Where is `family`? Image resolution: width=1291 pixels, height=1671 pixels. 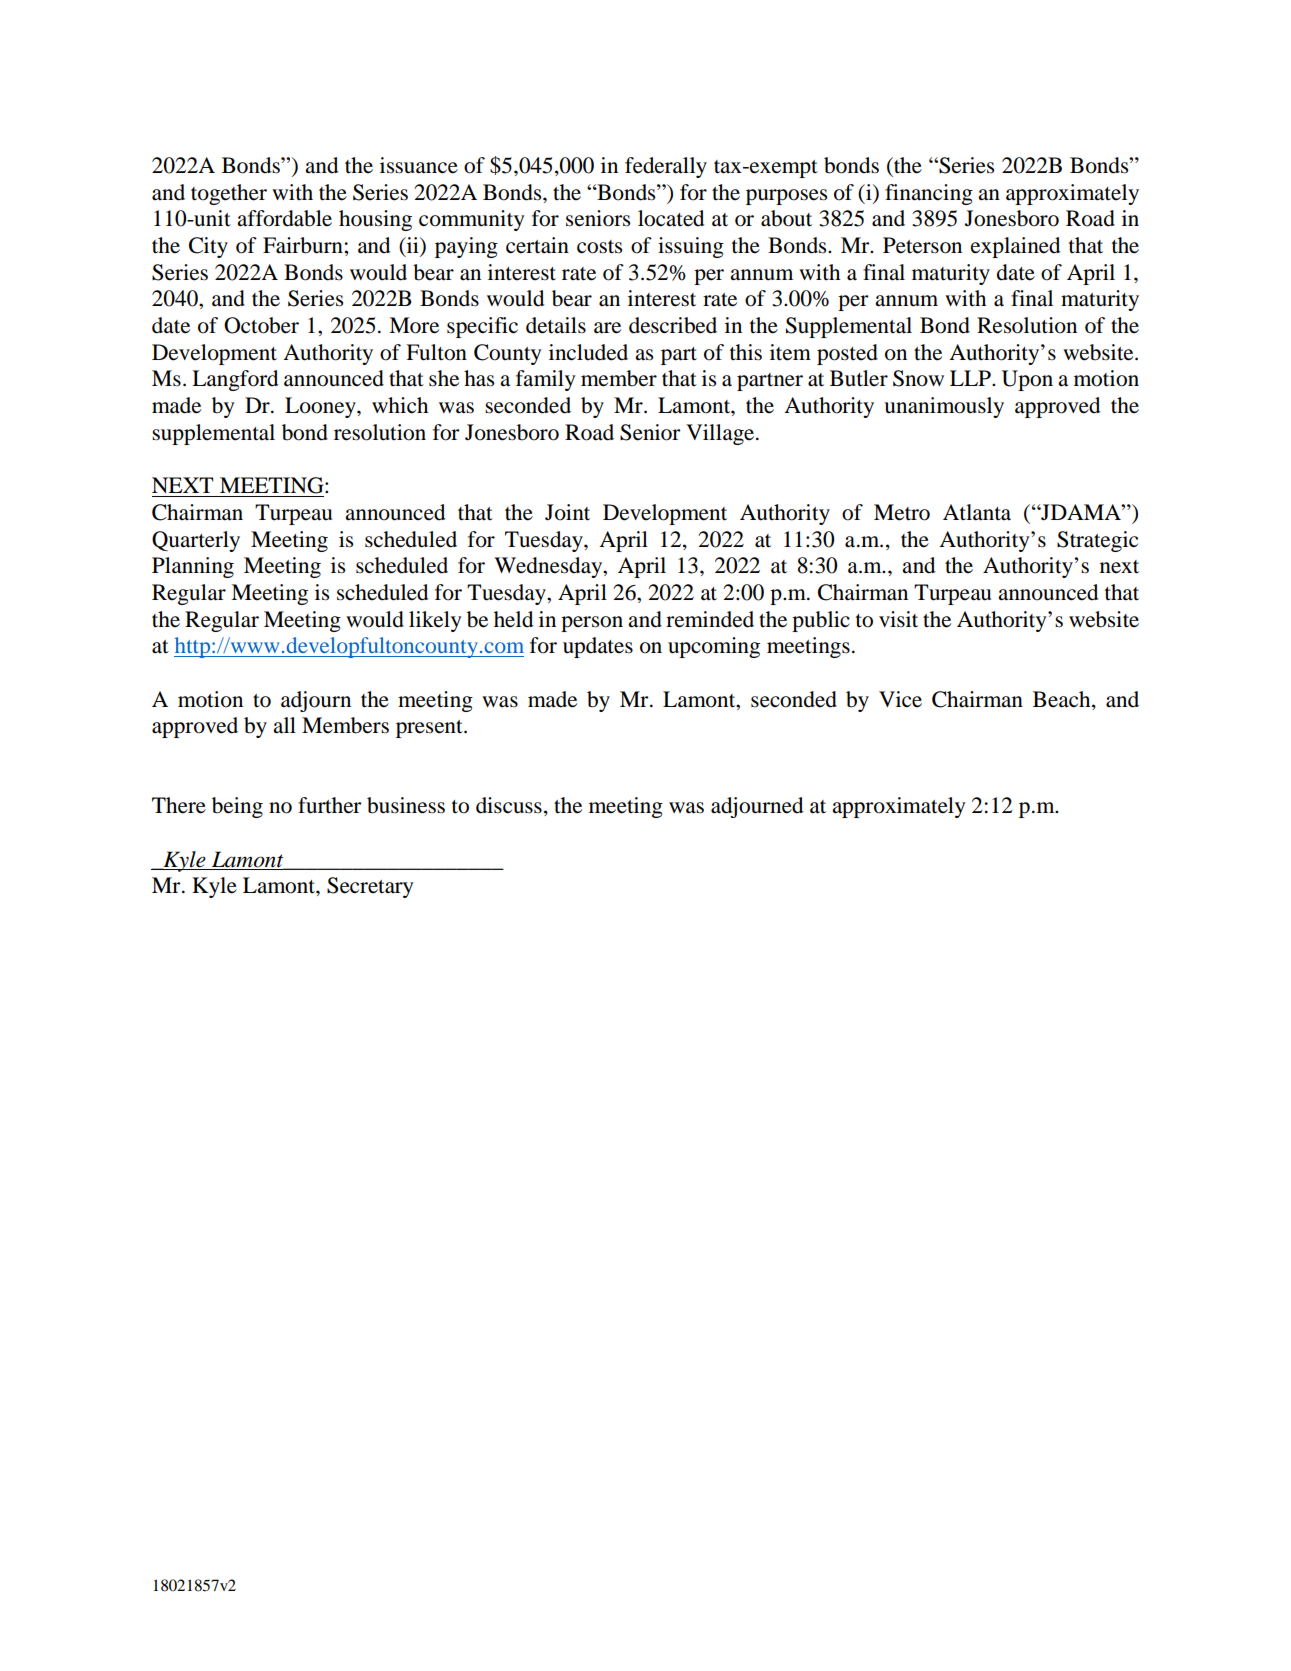
family is located at coordinates (546, 380).
